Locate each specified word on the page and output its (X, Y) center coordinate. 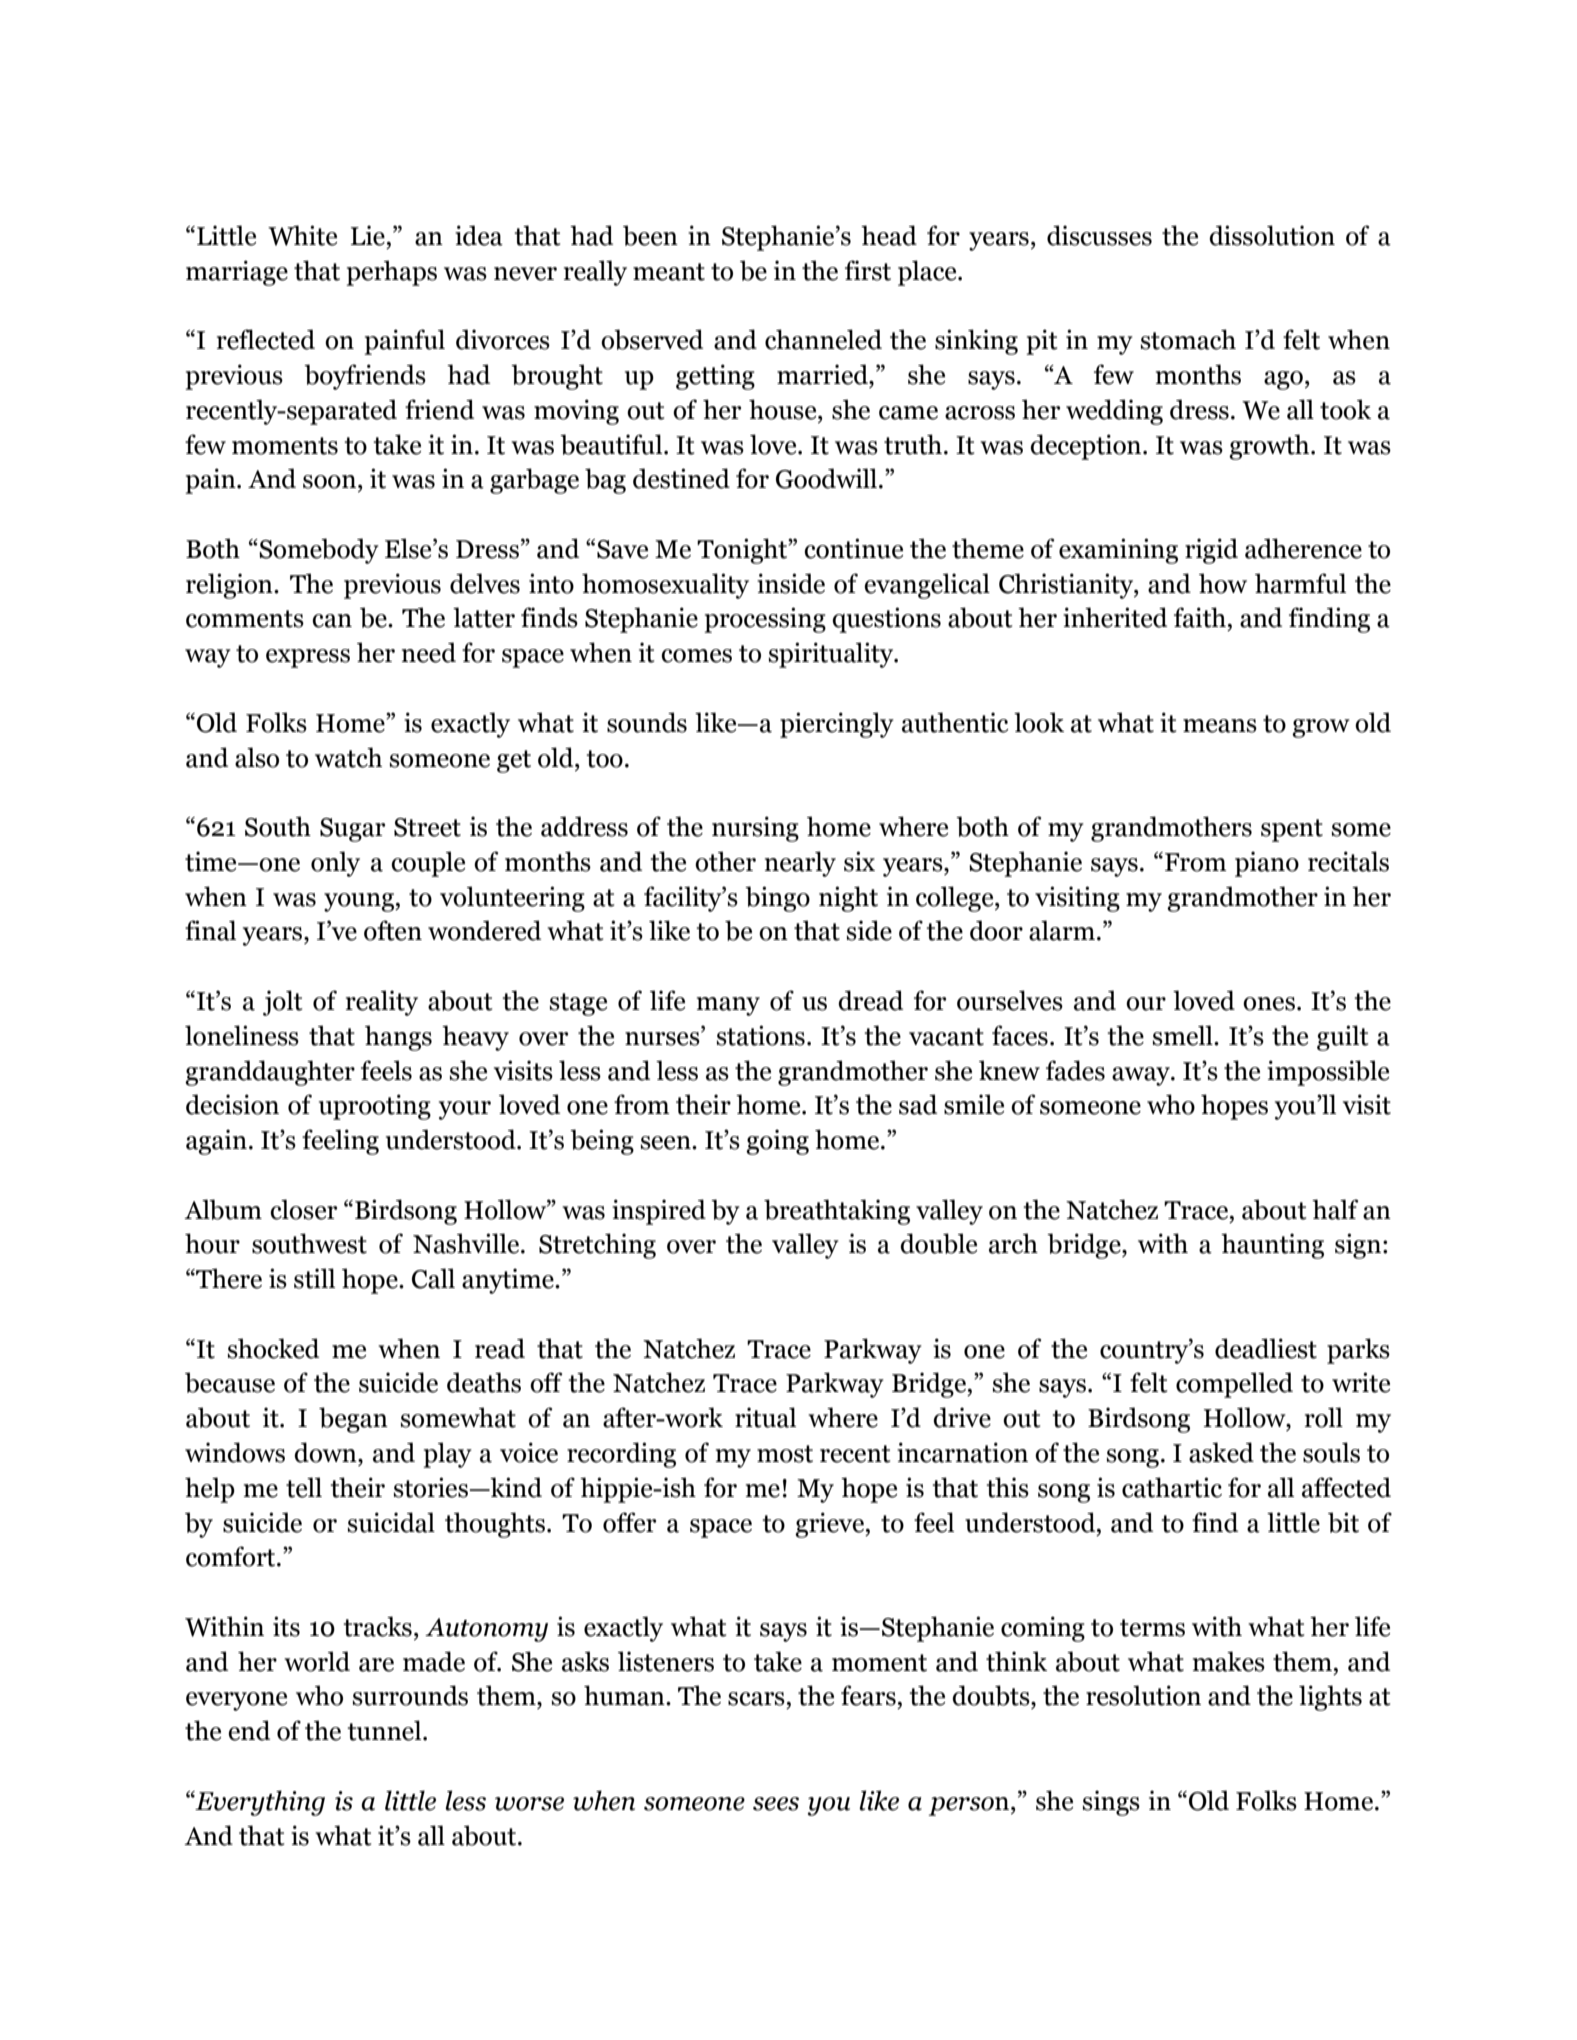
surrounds (410, 1695)
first (868, 270)
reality (382, 1003)
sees (776, 1804)
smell (1184, 1035)
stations (761, 1035)
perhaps (391, 273)
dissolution (1272, 235)
